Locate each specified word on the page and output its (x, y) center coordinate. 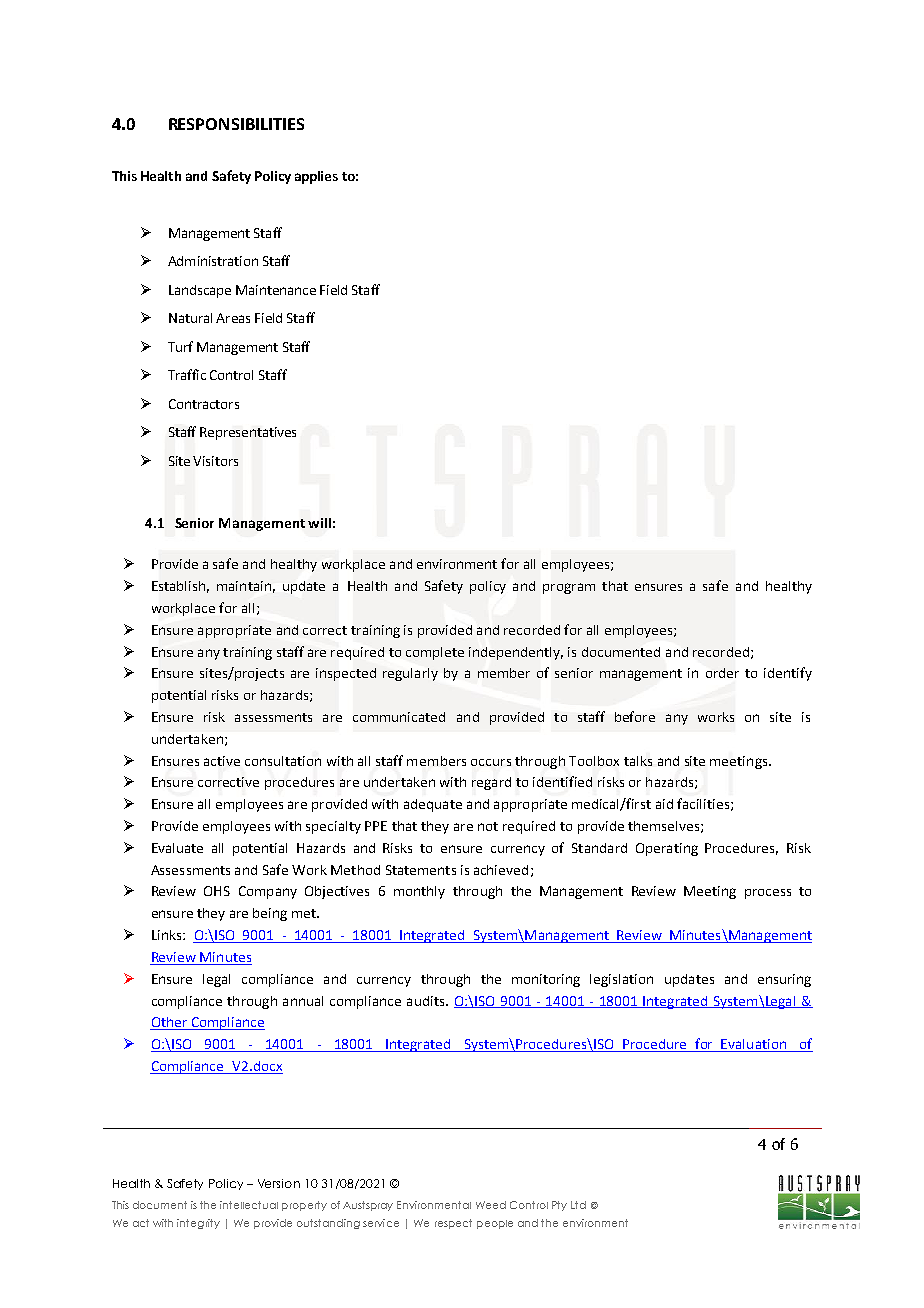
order (722, 673)
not (488, 826)
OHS (217, 891)
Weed (491, 1205)
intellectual (249, 1205)
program (569, 588)
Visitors (215, 461)
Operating (667, 849)
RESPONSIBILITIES (236, 124)
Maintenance (276, 290)
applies (316, 177)
